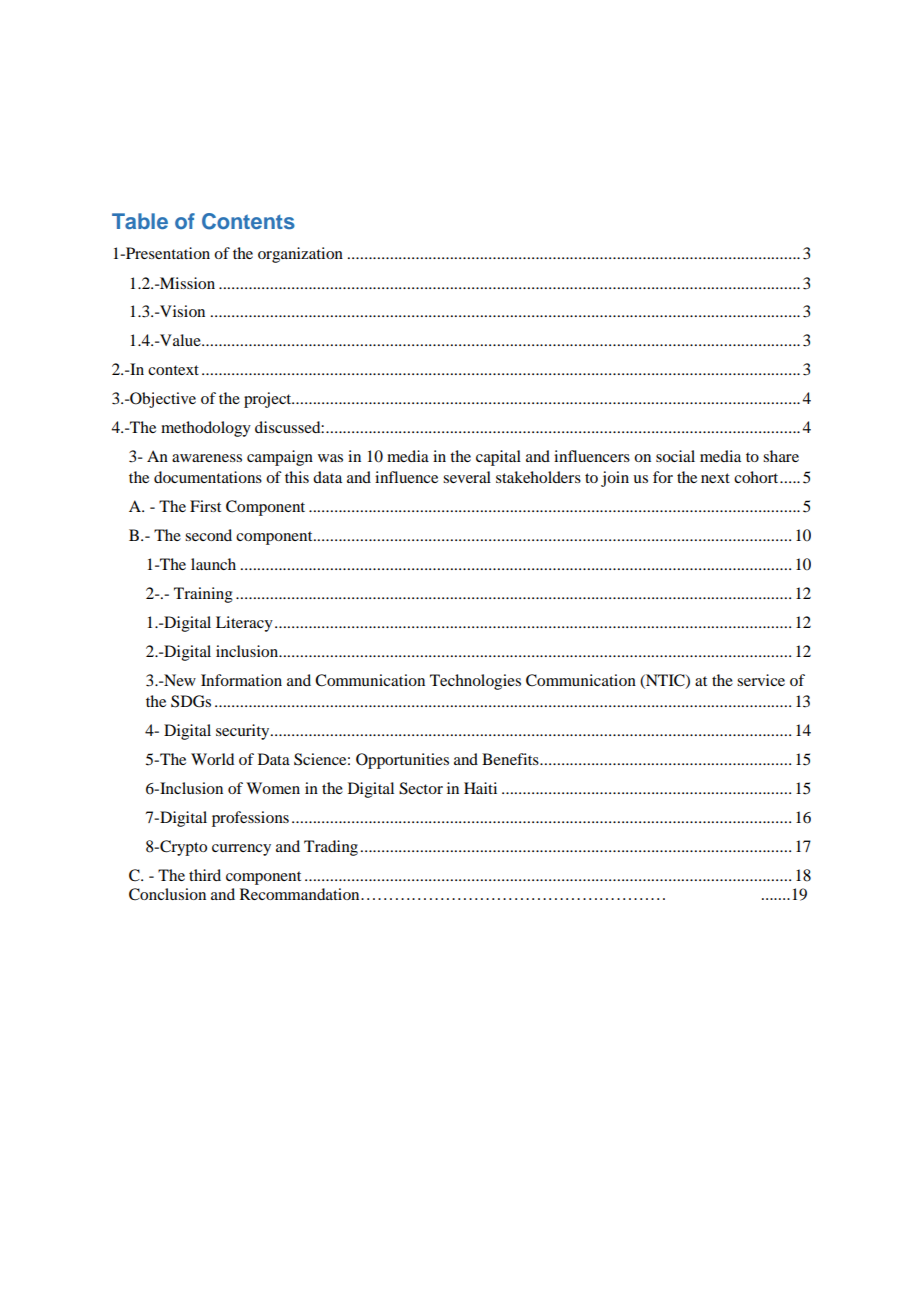 The height and width of the screenshot is (1307, 924). What do you see at coordinates (781, 456) in the screenshot?
I see `share` at bounding box center [781, 456].
